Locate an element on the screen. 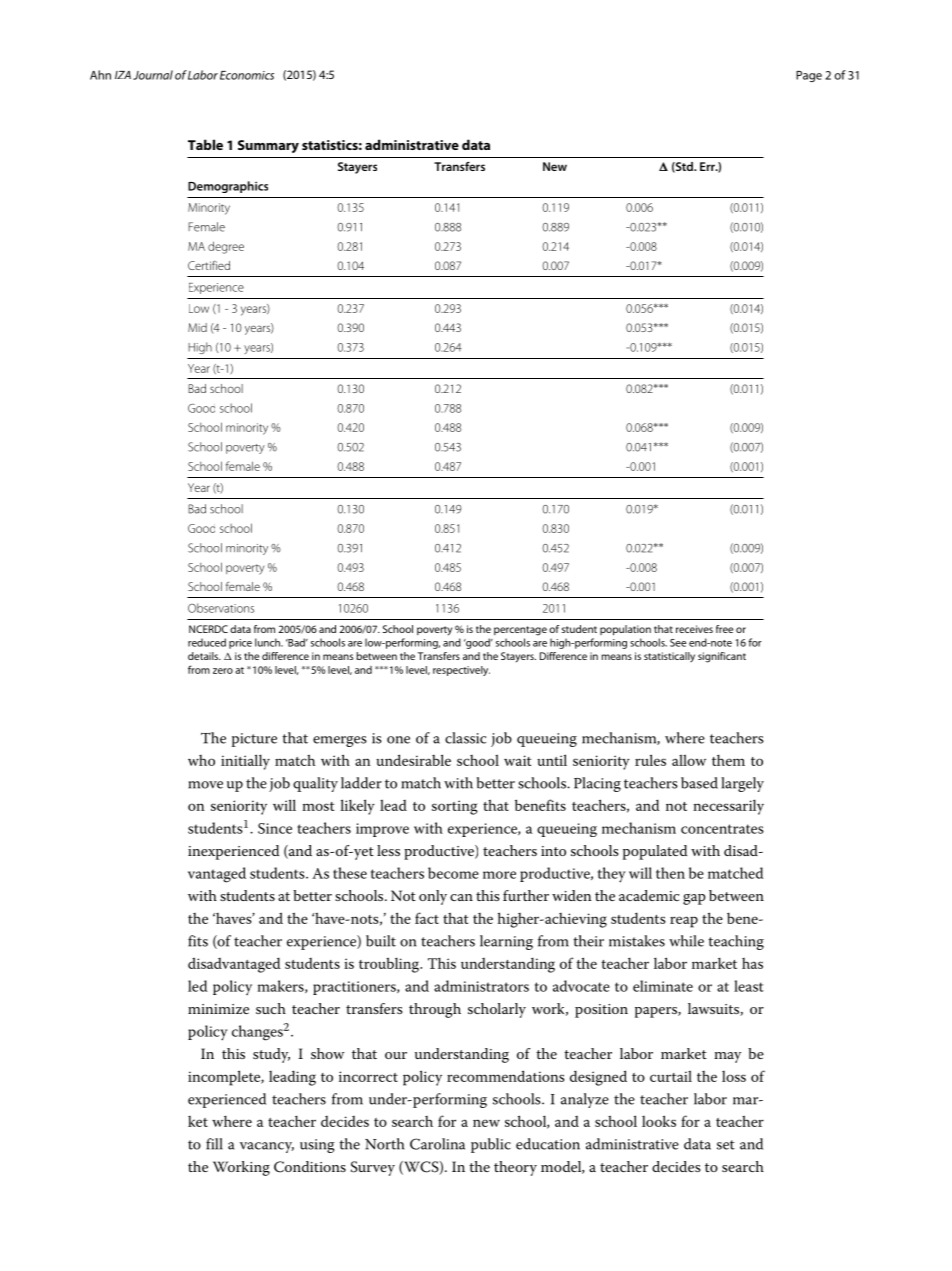 The width and height of the screenshot is (952, 1271). Page is located at coordinates (809, 76).
